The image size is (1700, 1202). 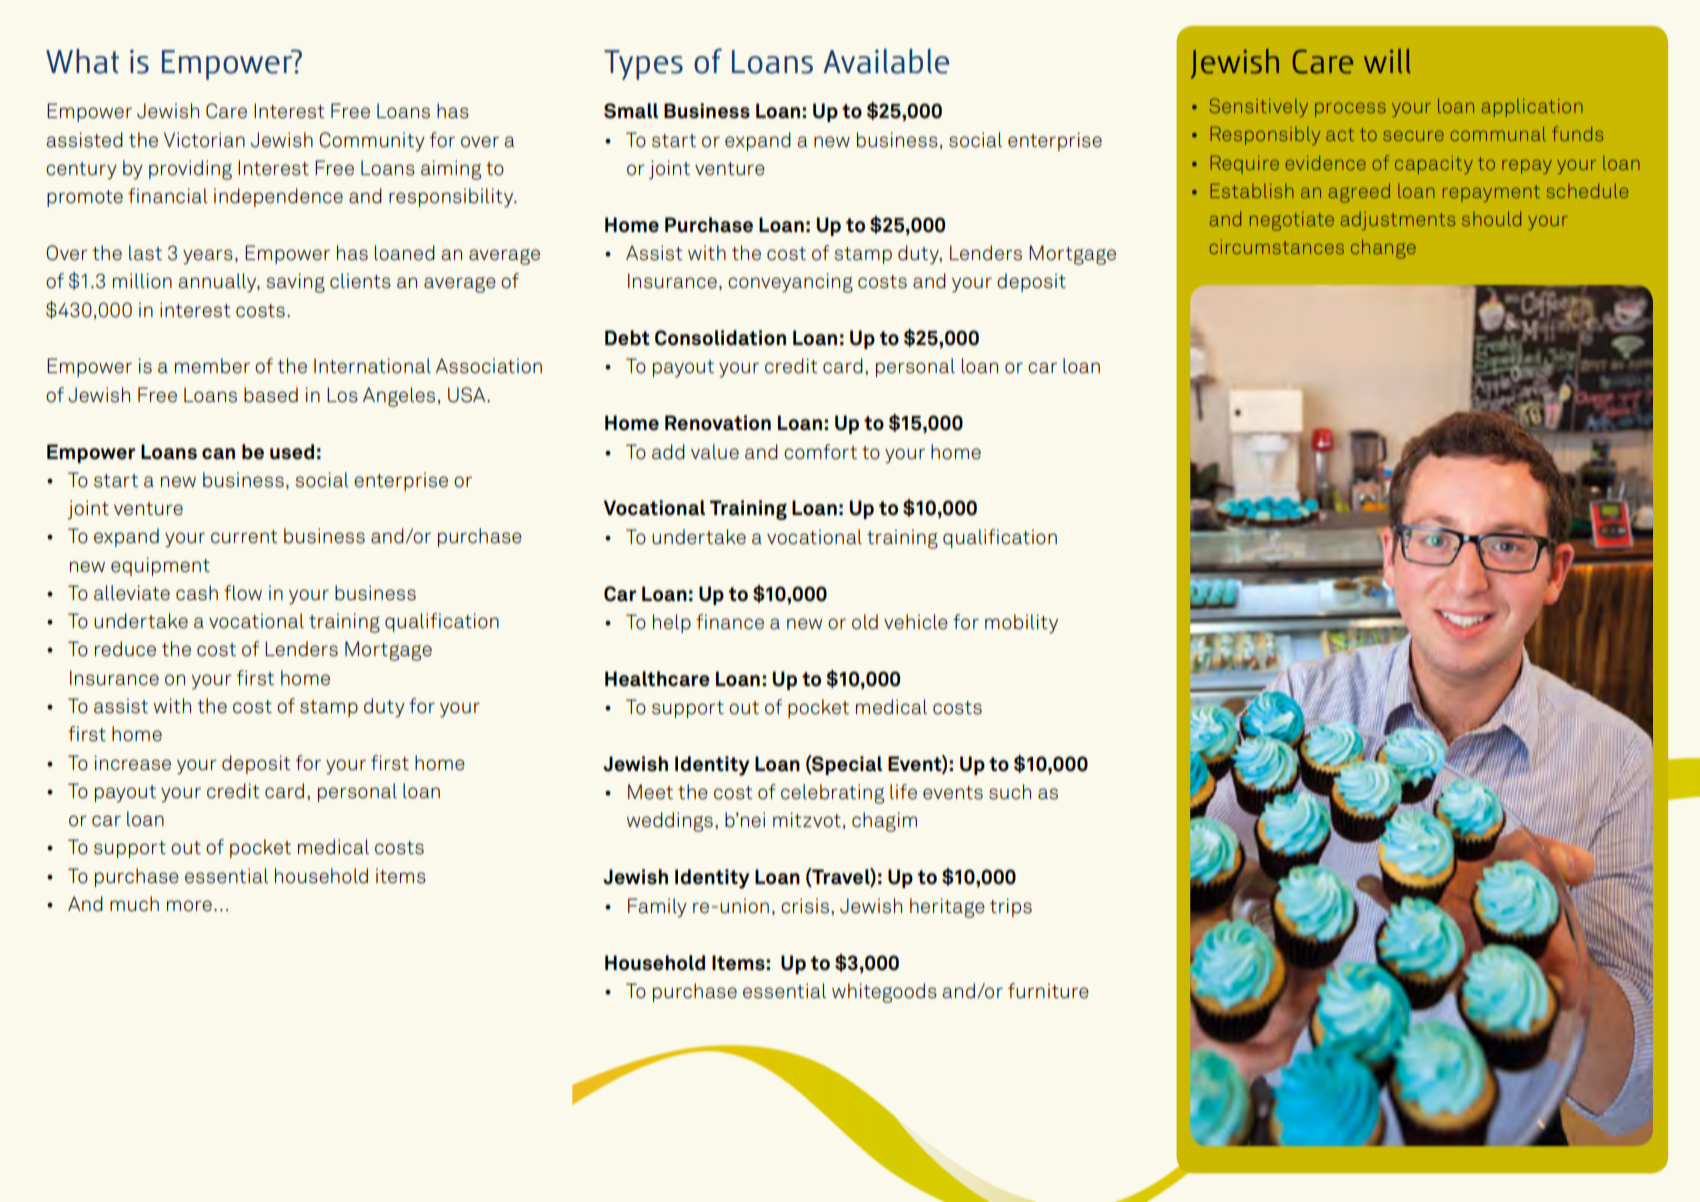 I want to click on more, so click(x=189, y=906).
